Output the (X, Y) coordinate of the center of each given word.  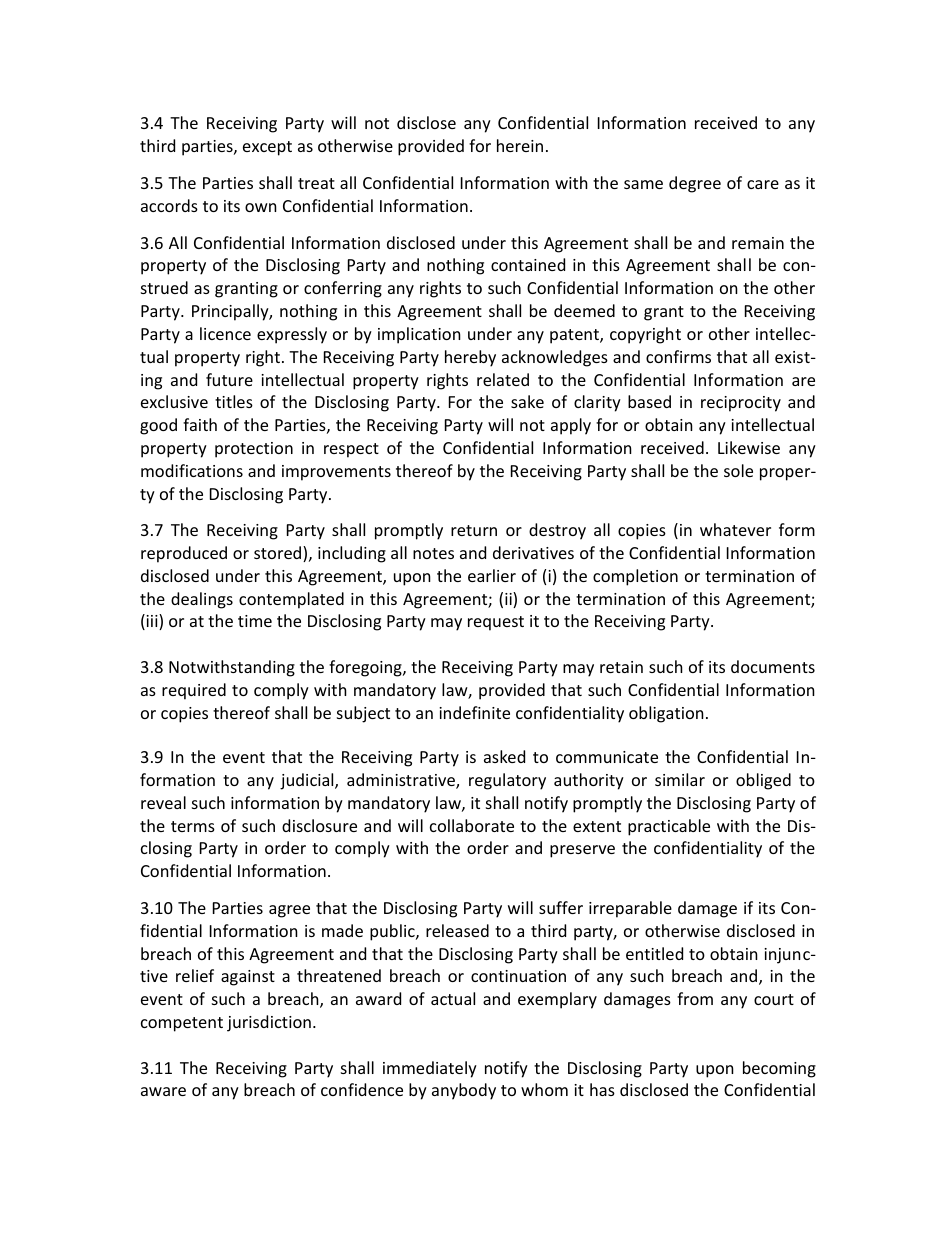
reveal (163, 802)
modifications (192, 470)
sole (738, 470)
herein (520, 145)
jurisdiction (269, 1023)
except (267, 148)
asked (504, 756)
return (474, 530)
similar (680, 779)
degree (695, 184)
